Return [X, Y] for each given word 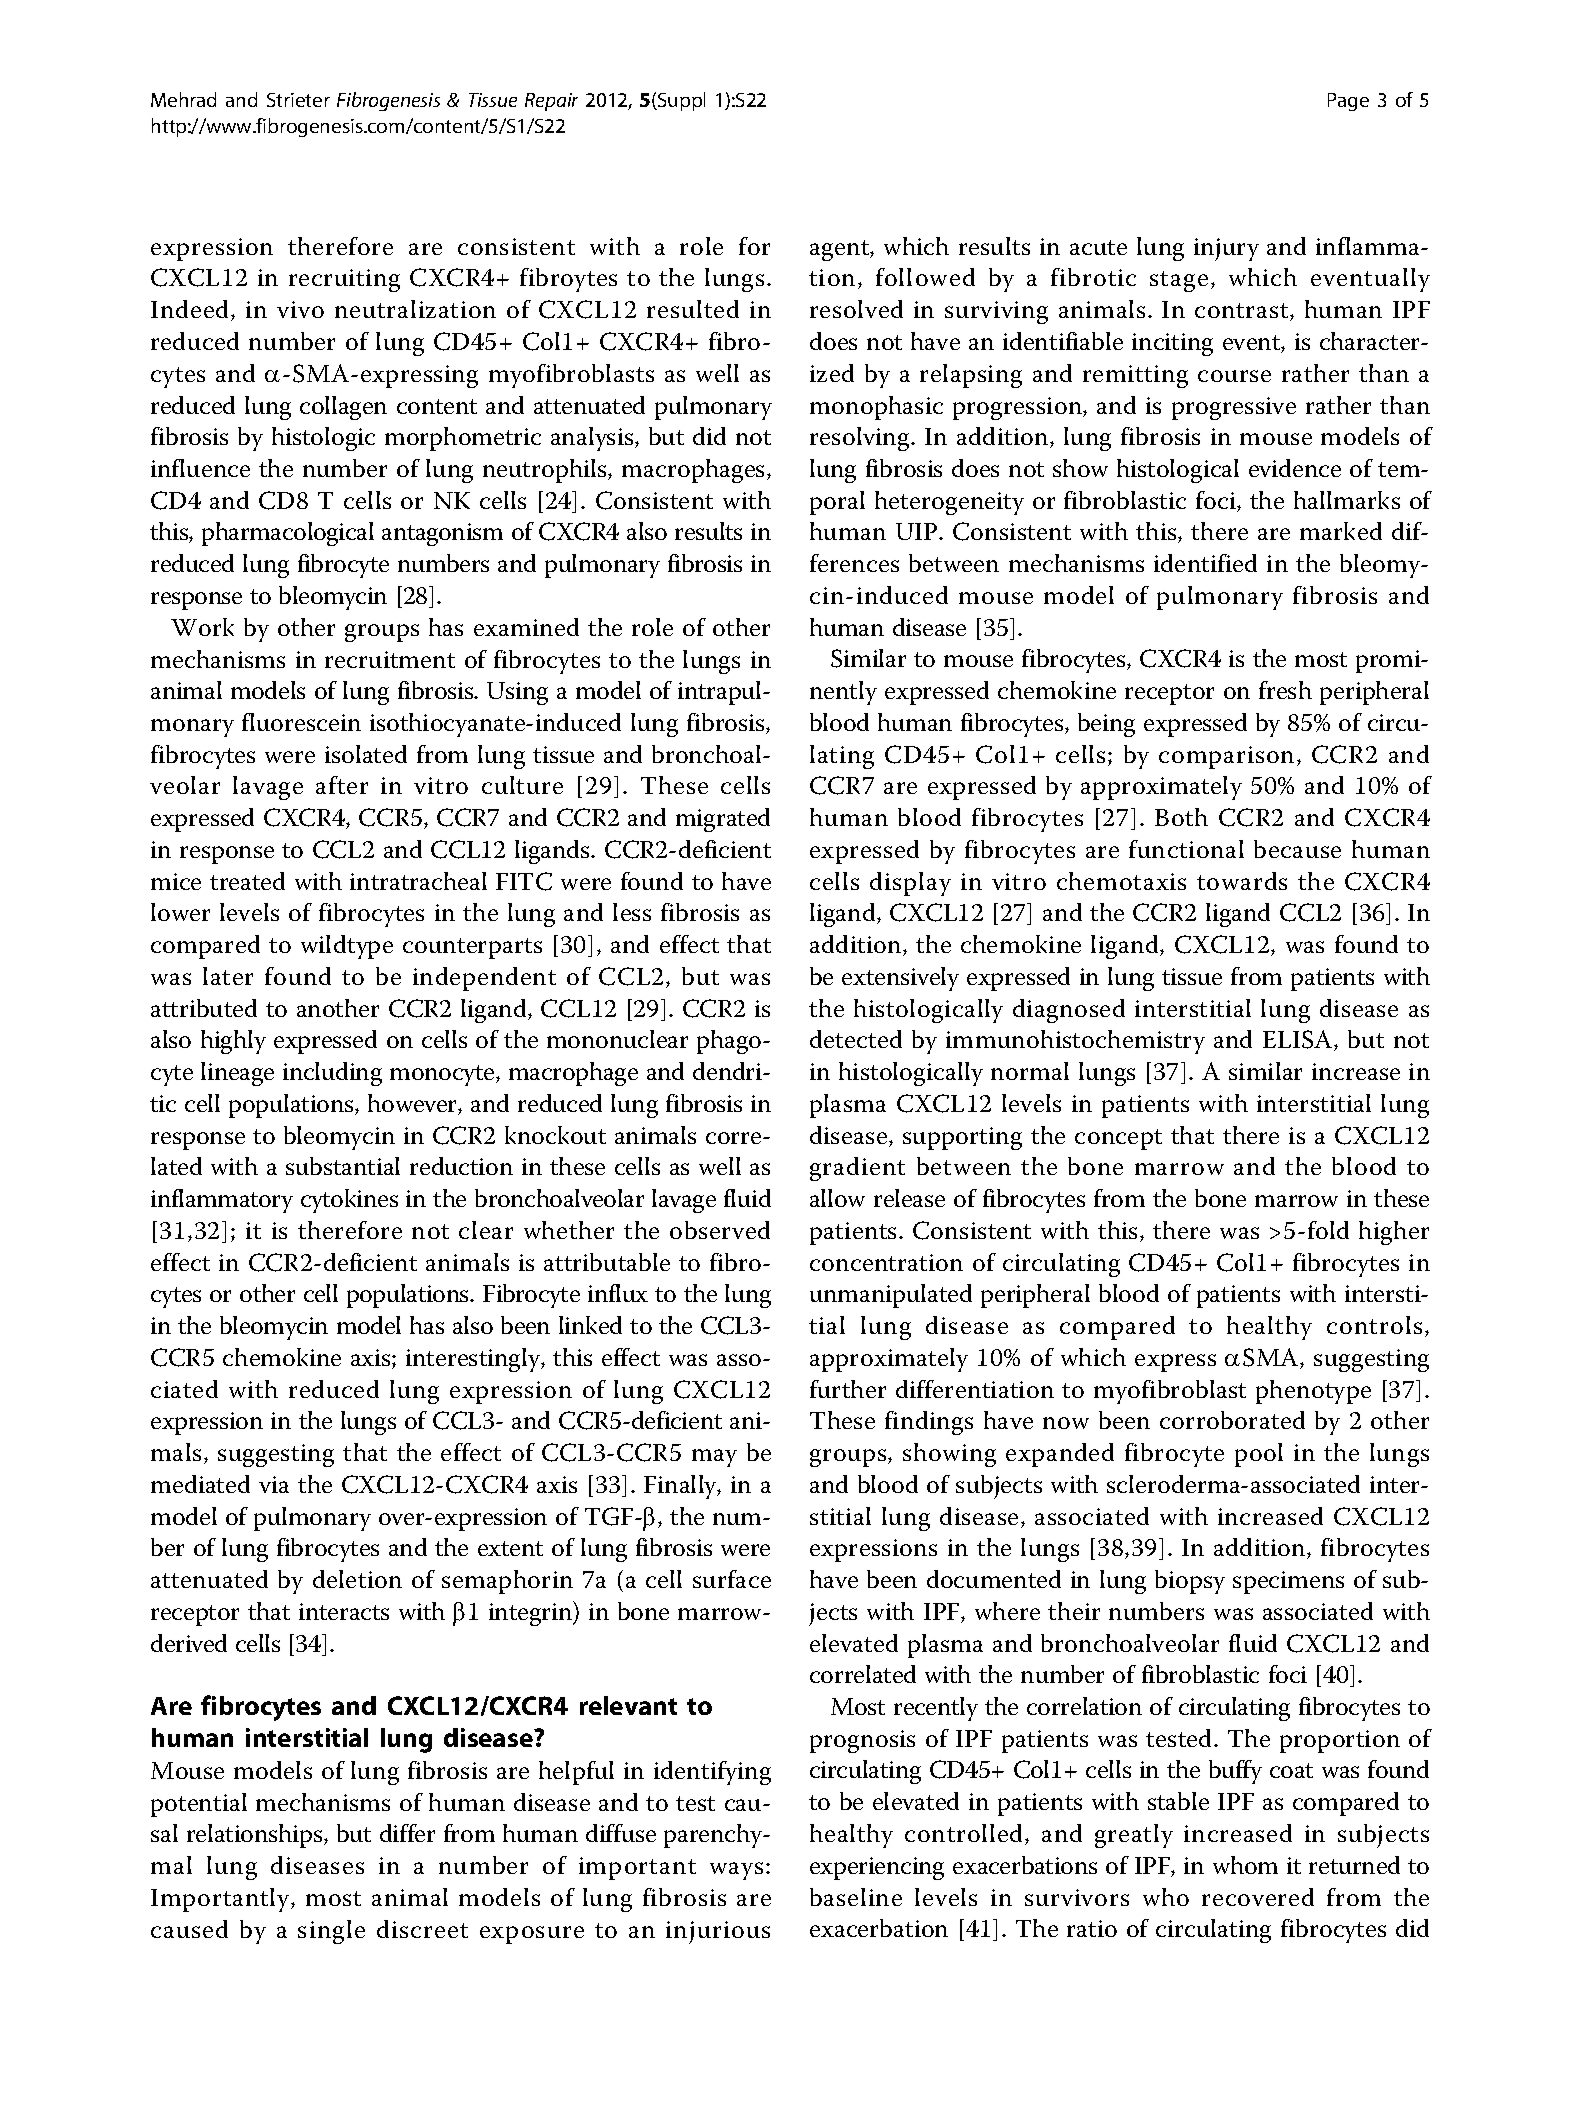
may [714, 1458]
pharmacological [288, 534]
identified [1205, 563]
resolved [856, 309]
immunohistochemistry [1075, 1042]
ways [736, 1871]
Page [1348, 102]
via [274, 1484]
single [331, 1932]
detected [856, 1039]
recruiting [344, 280]
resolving [861, 439]
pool [1259, 1455]
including [332, 1074]
